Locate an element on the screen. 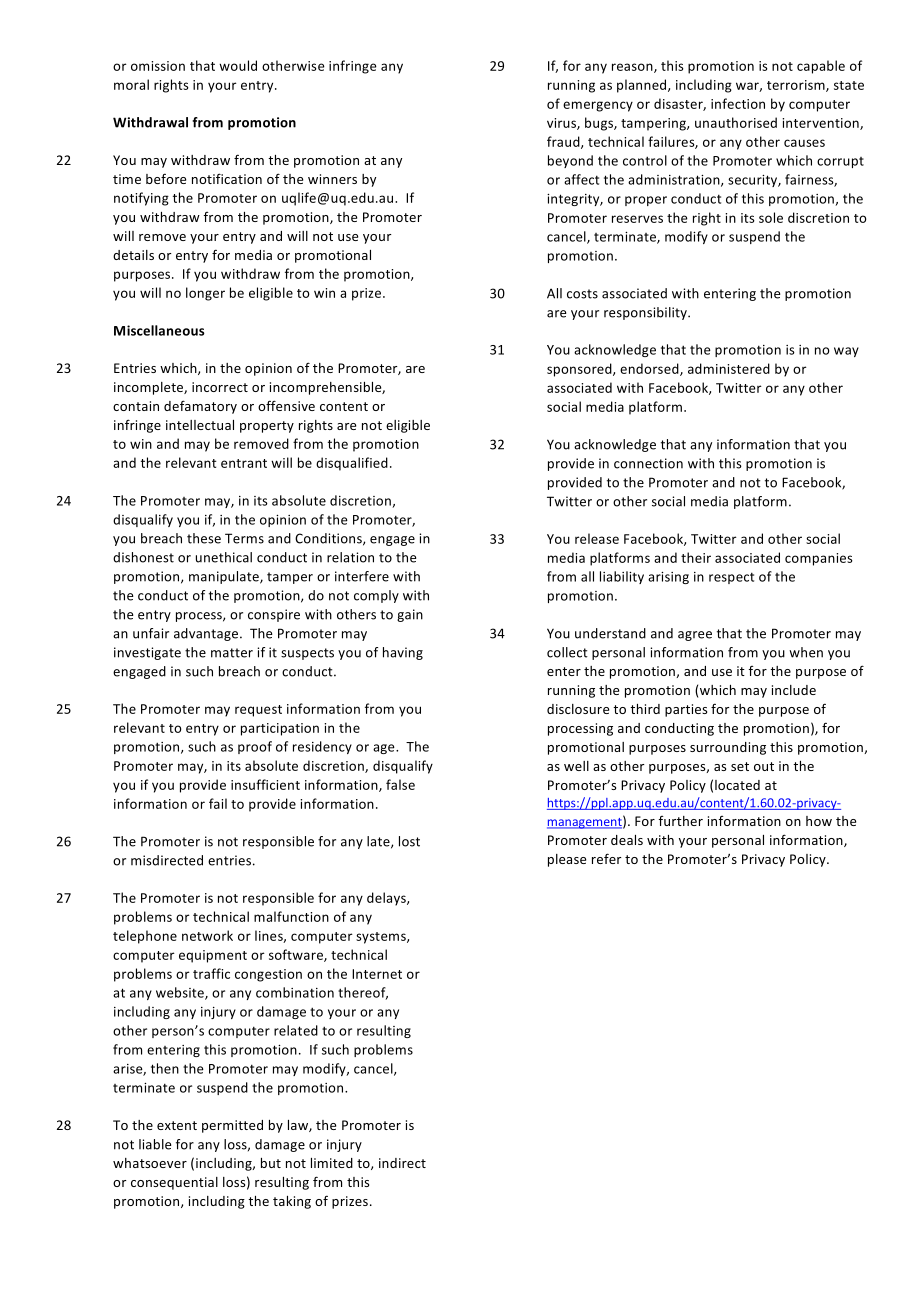  emergency is located at coordinates (598, 106).
